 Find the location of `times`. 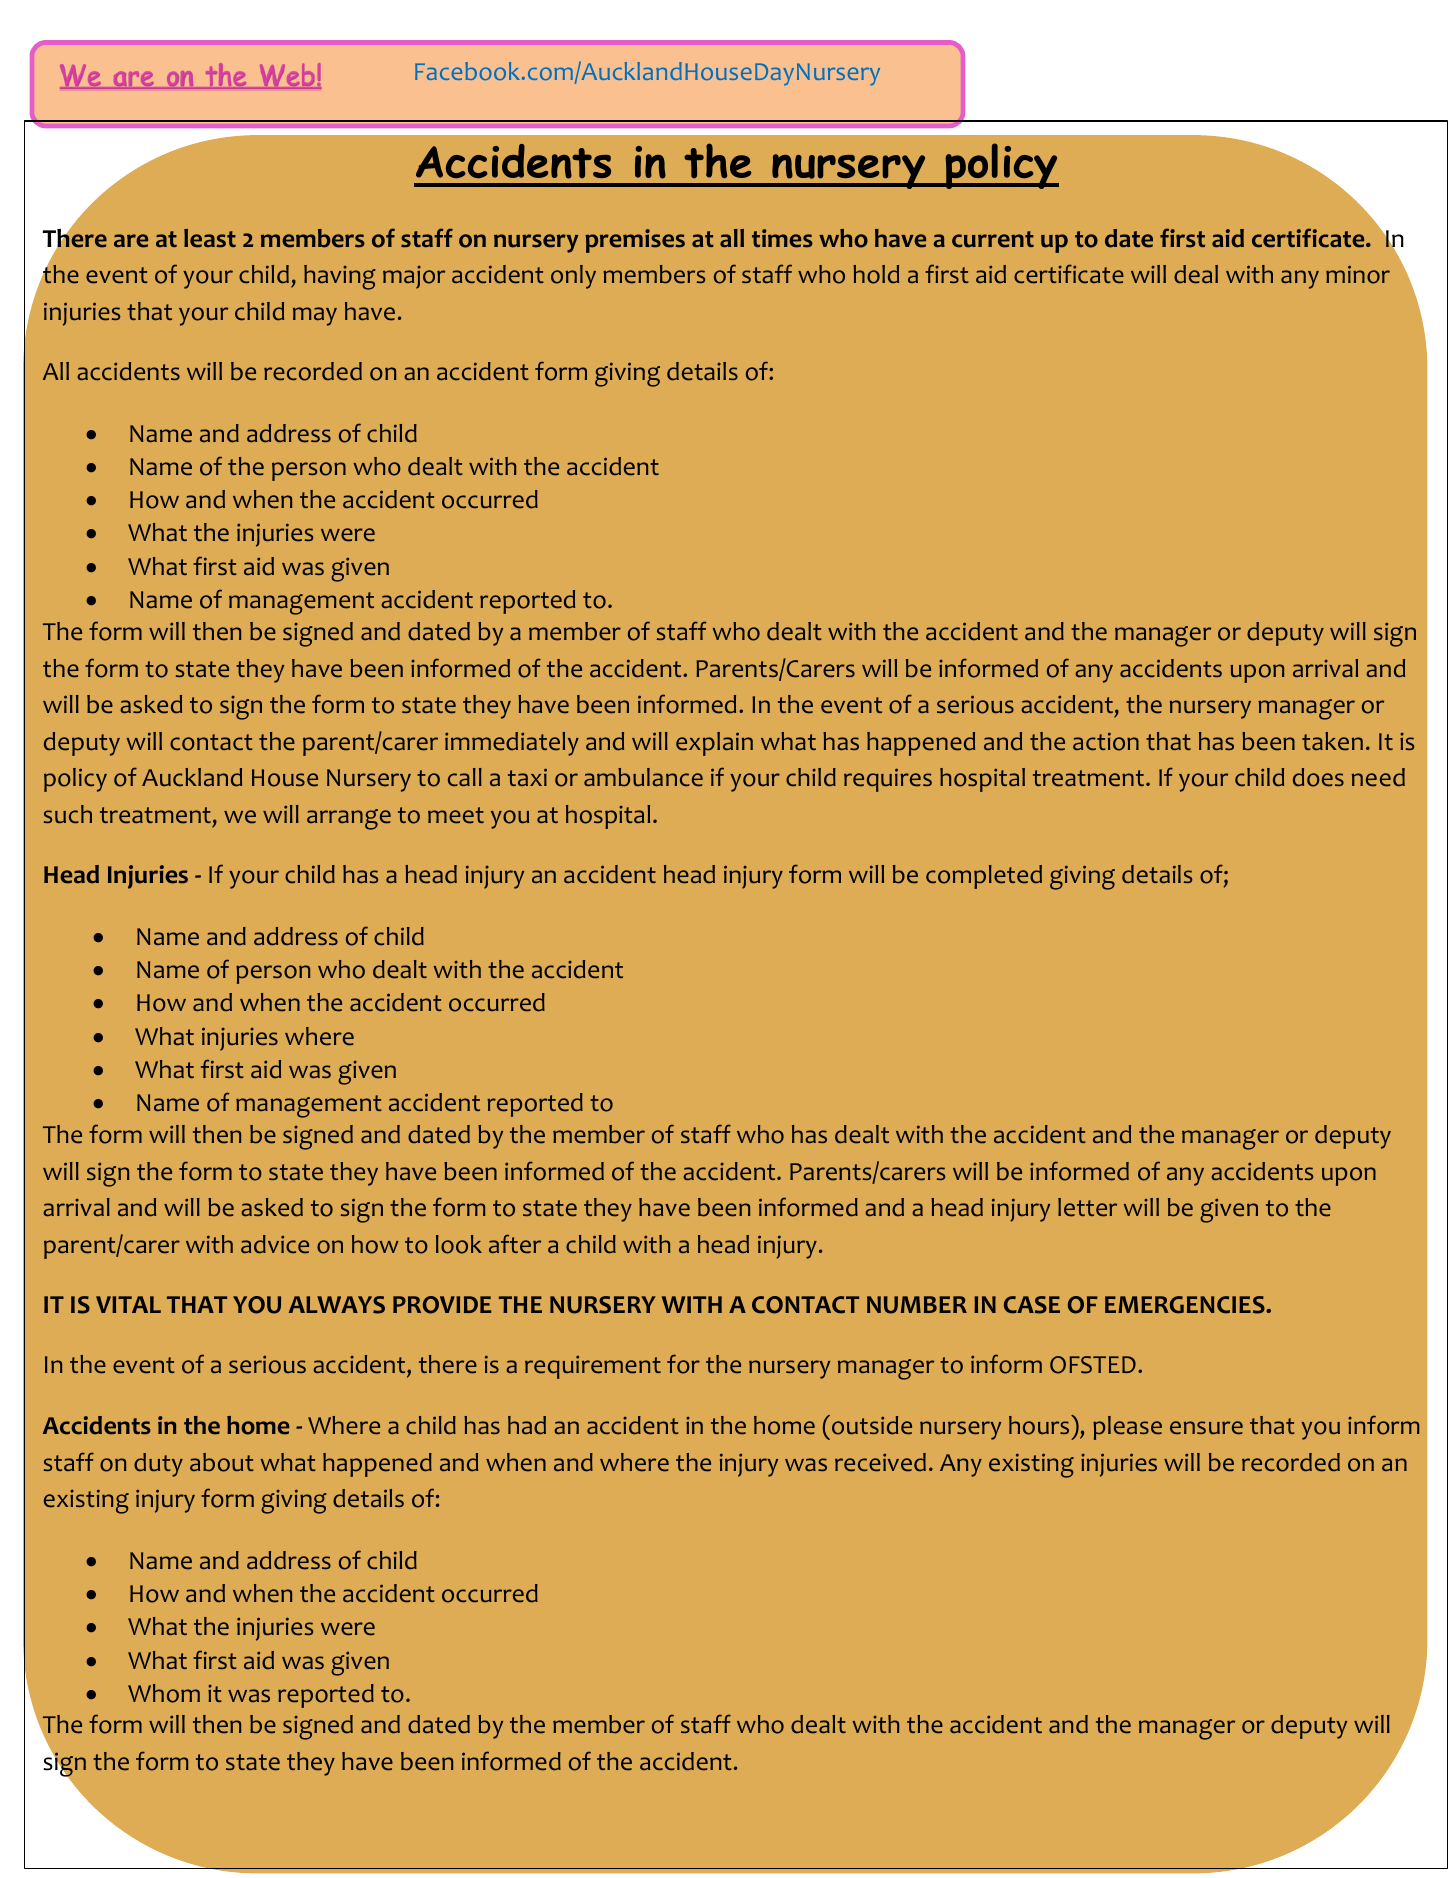

times is located at coordinates (782, 238).
